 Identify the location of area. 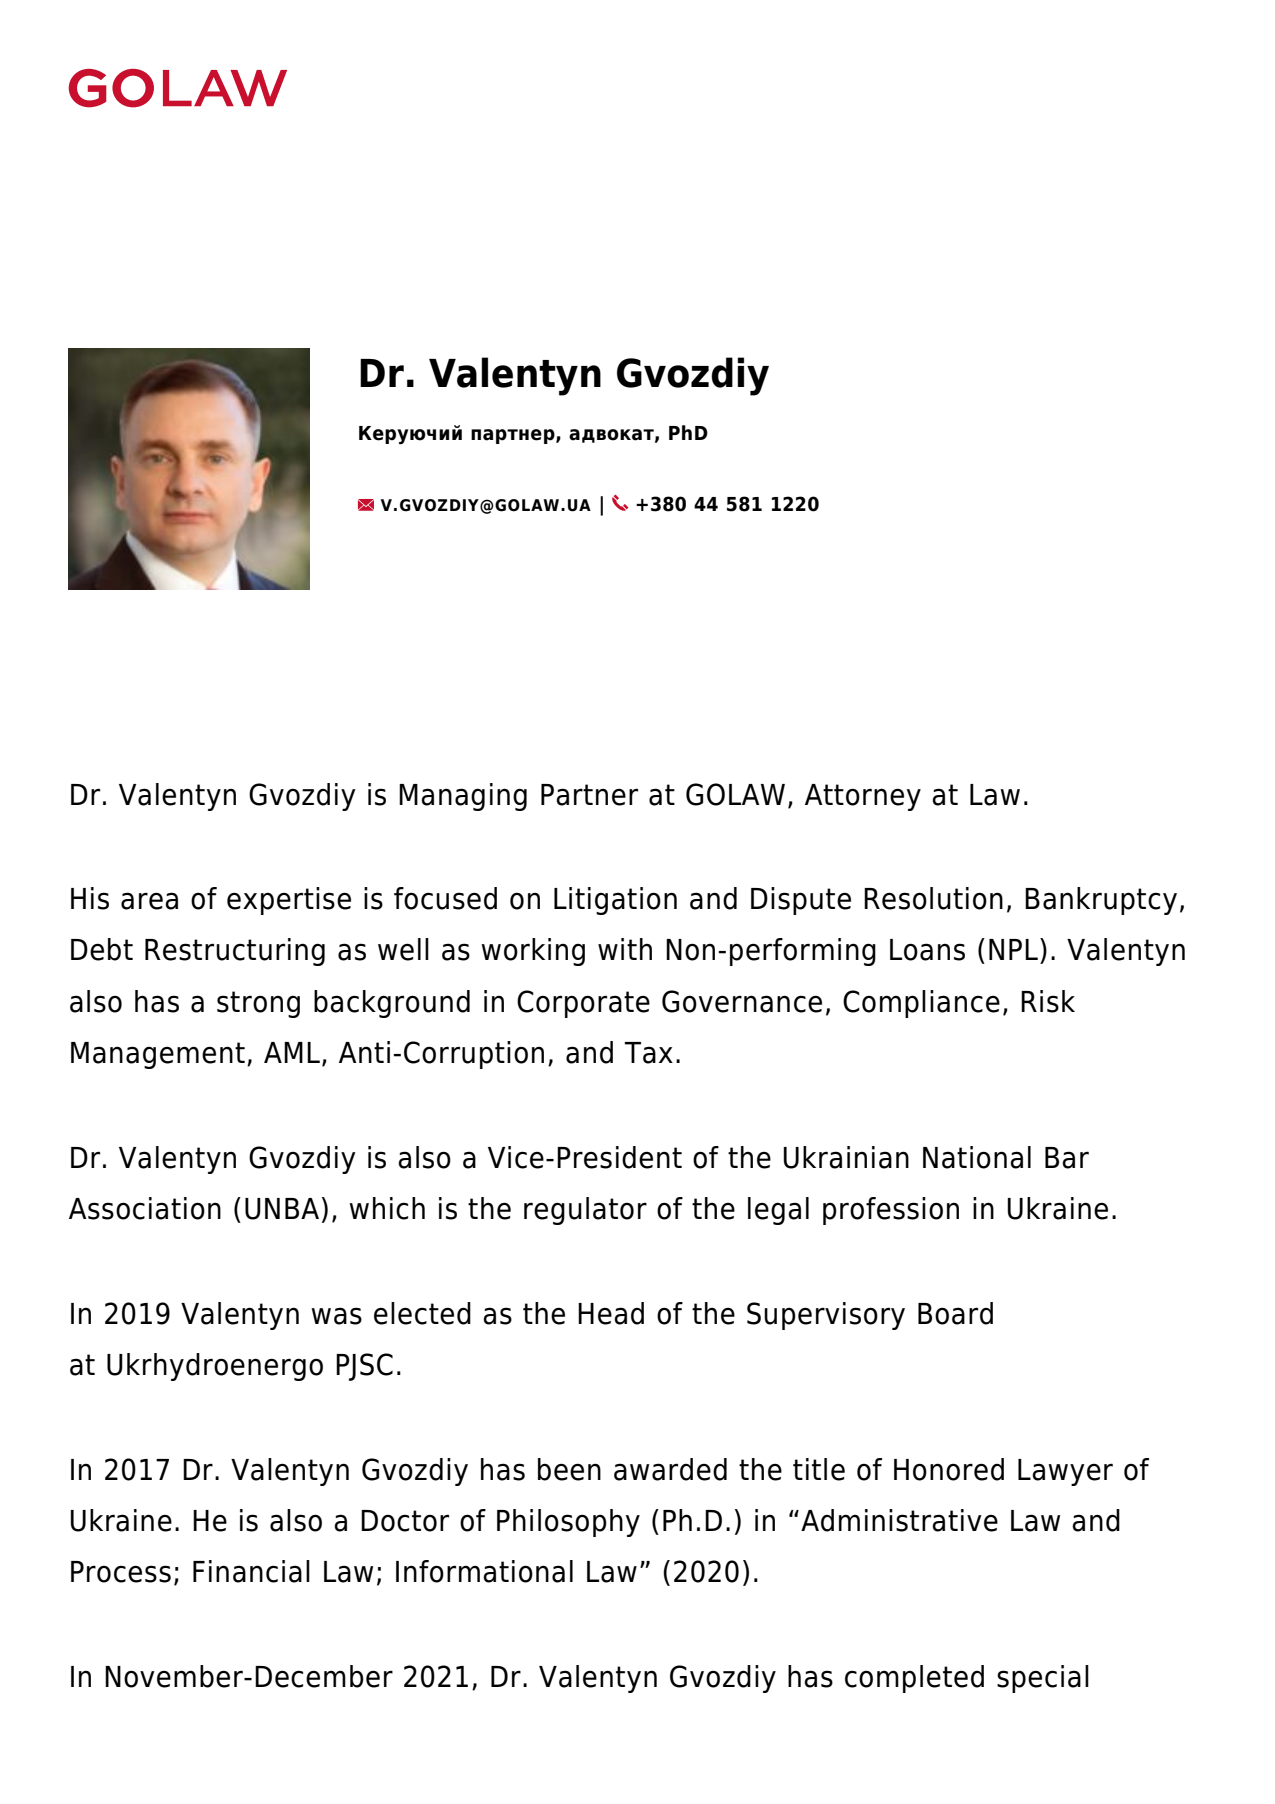
(149, 901).
